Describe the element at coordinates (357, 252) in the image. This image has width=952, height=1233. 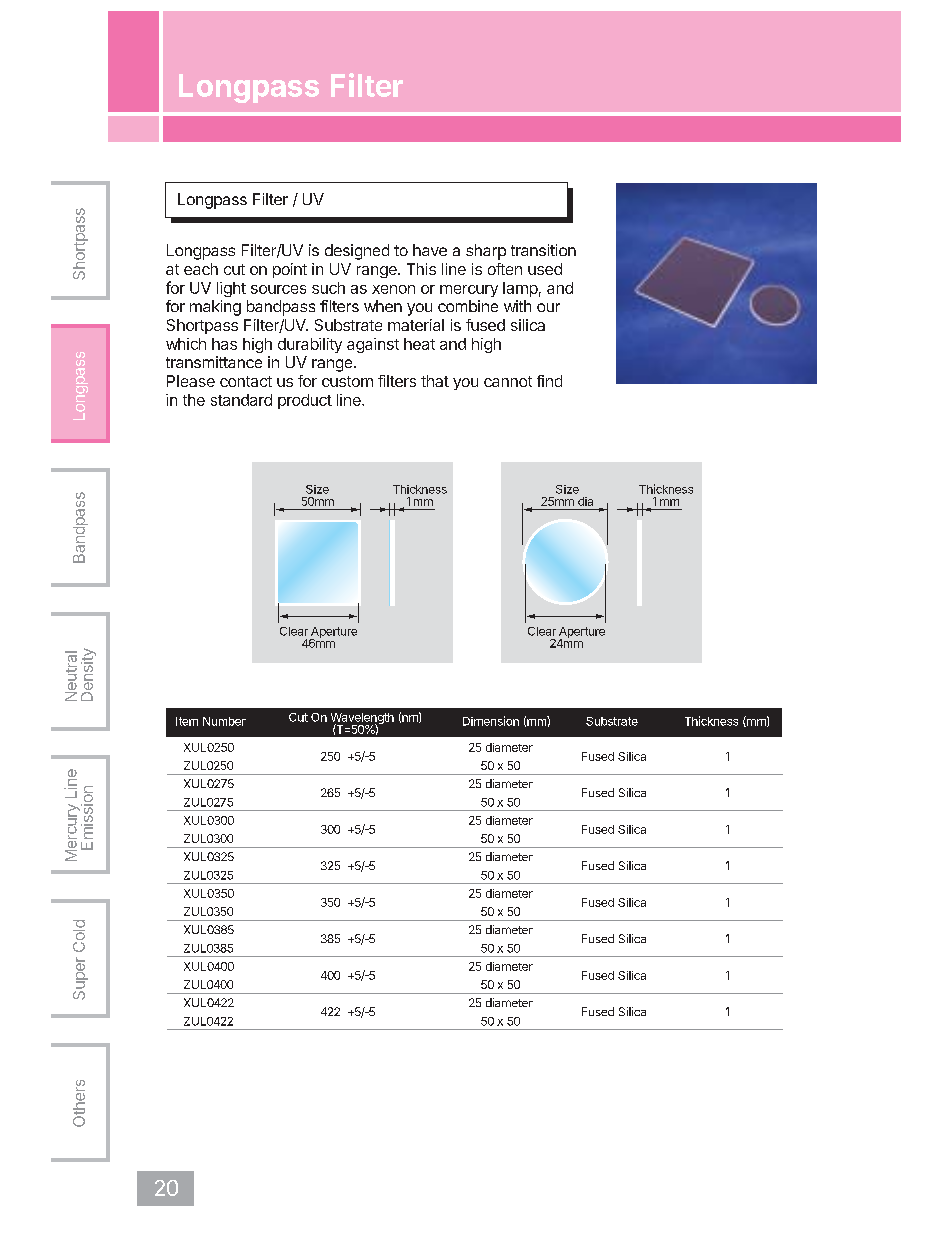
I see `designed` at that location.
